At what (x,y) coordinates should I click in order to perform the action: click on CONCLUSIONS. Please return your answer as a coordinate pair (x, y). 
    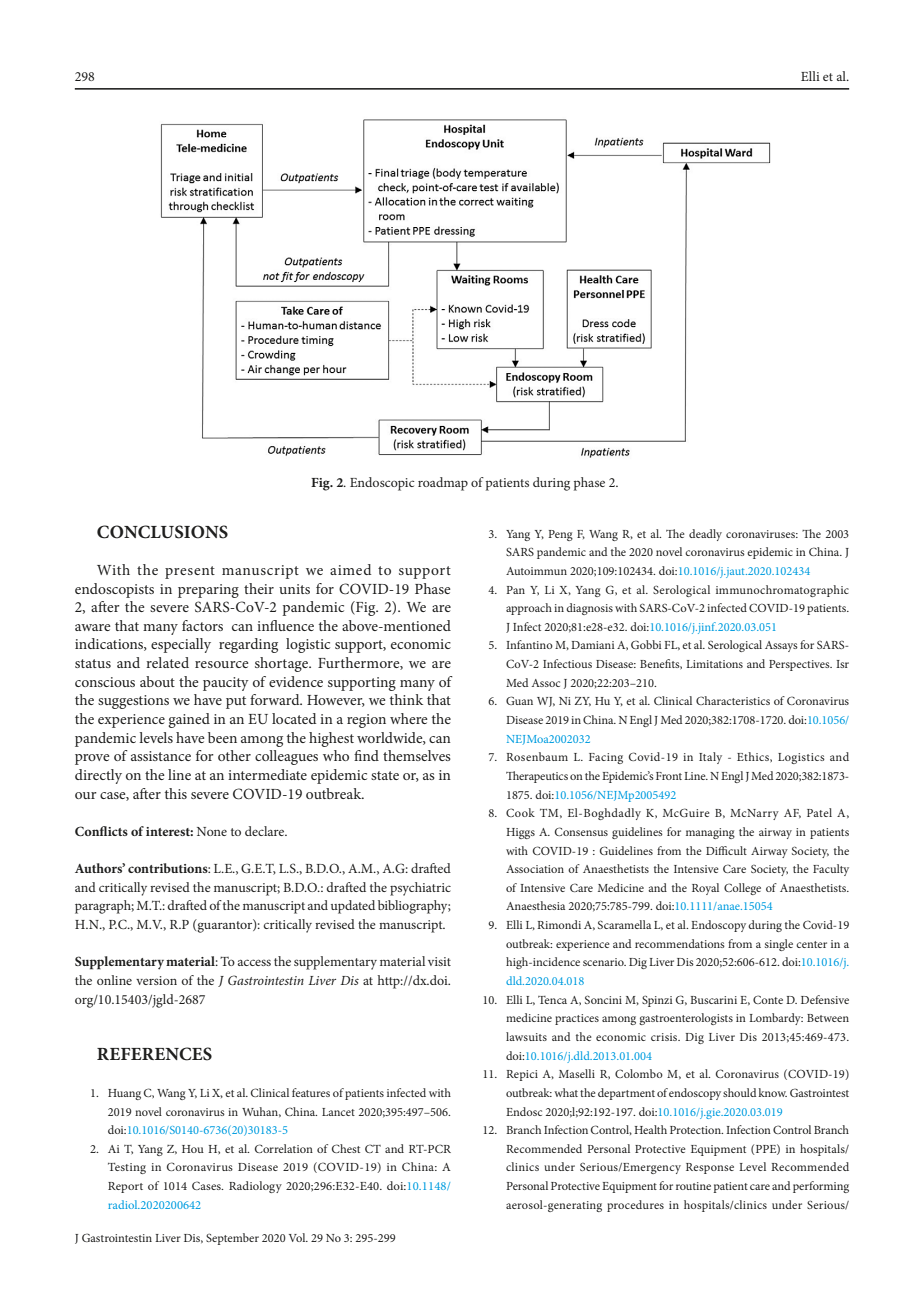
    Looking at the image, I should click on (162, 532).
